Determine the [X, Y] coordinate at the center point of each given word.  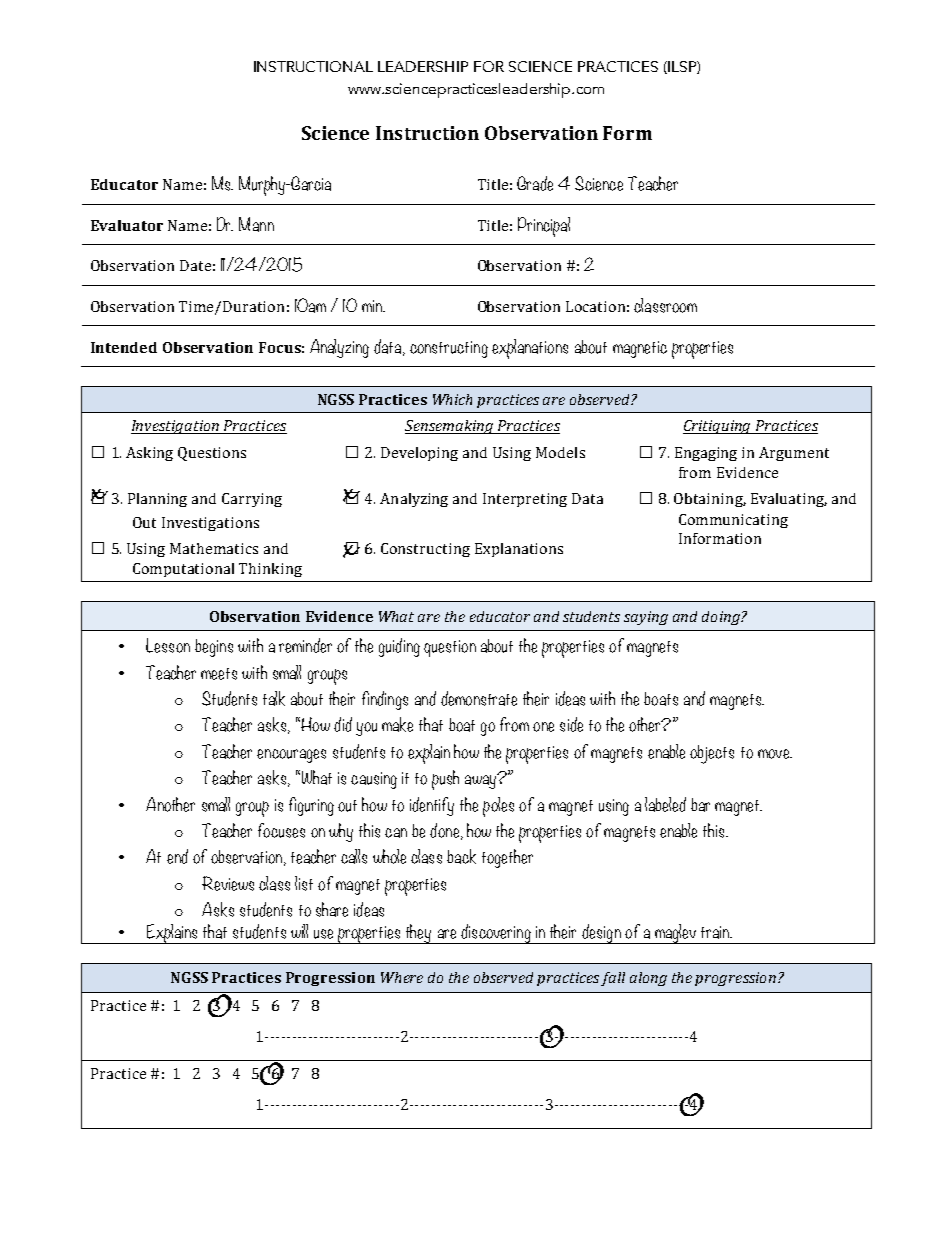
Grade [535, 183]
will [299, 931]
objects [712, 754]
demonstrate [479, 698]
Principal [544, 227]
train [716, 932]
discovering [496, 934]
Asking [149, 454]
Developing [419, 454]
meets [219, 674]
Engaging [706, 454]
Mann [256, 224]
